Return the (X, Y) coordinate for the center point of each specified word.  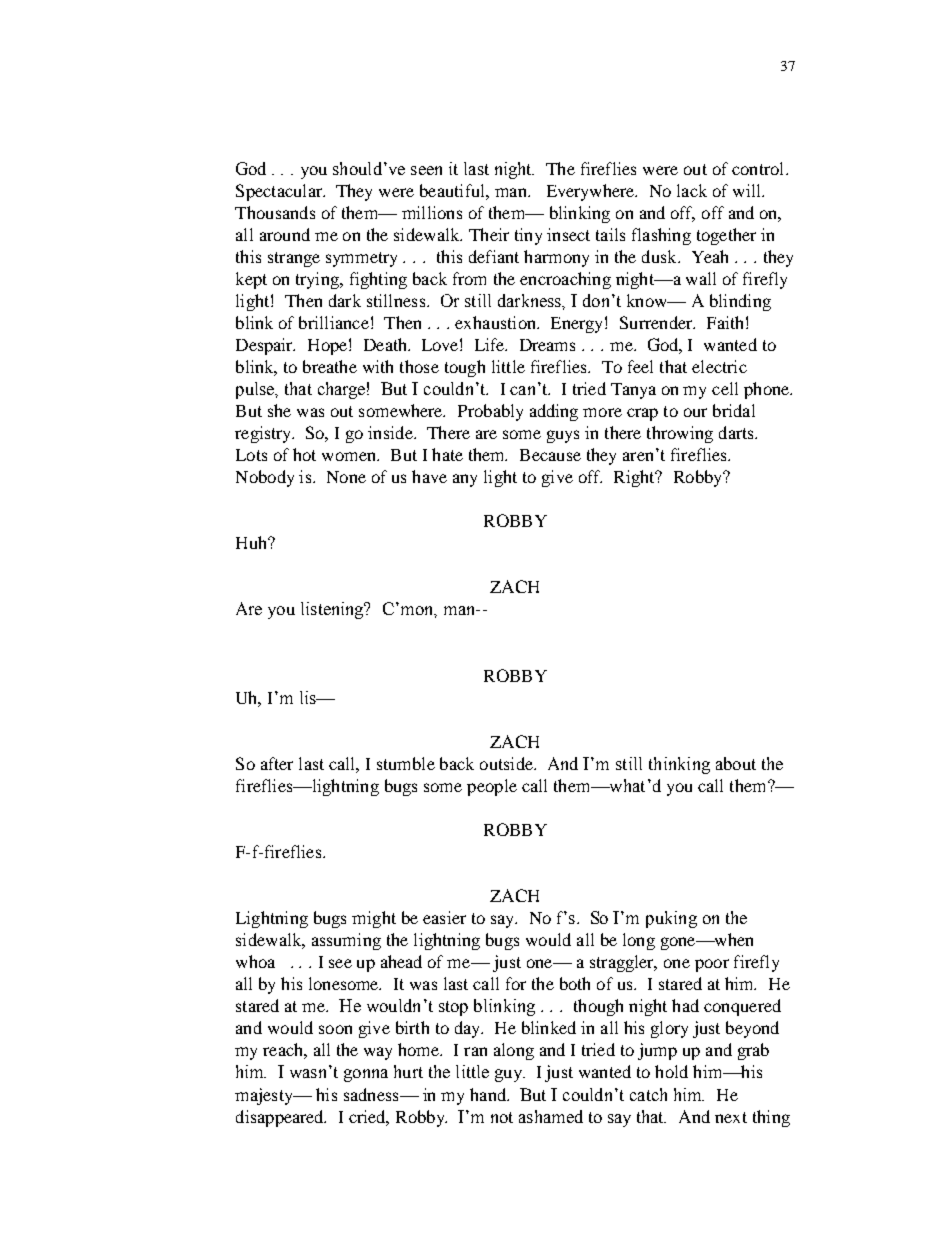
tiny (528, 236)
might (374, 919)
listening (333, 610)
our (695, 412)
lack (692, 190)
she (279, 410)
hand (489, 1094)
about (736, 763)
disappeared (281, 1118)
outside (507, 763)
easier (444, 917)
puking (671, 919)
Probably (490, 412)
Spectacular (280, 192)
